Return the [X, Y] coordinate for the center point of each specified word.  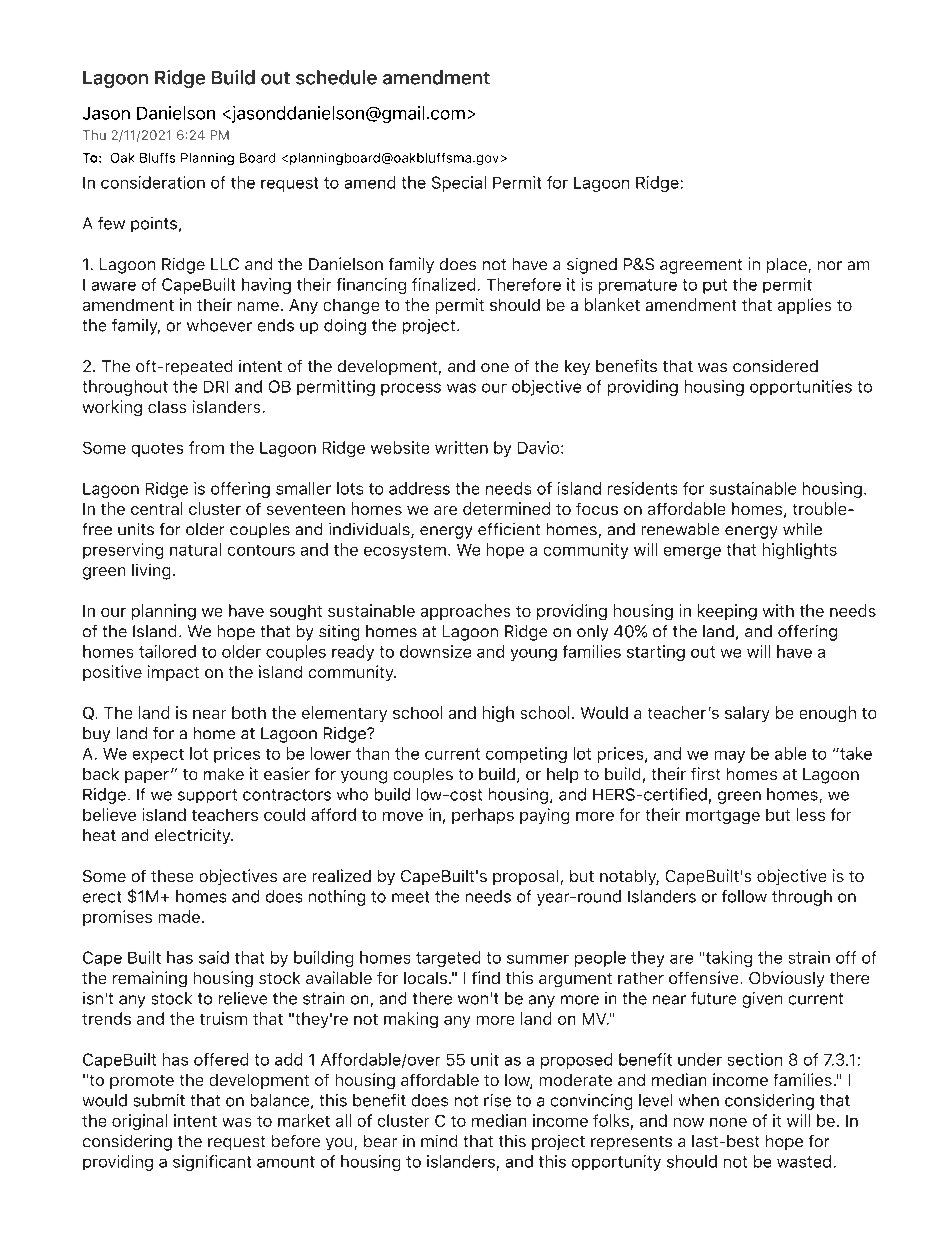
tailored [167, 651]
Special [459, 184]
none [728, 1122]
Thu [94, 135]
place [787, 265]
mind [439, 1141]
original [139, 1122]
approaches [465, 612]
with [778, 610]
